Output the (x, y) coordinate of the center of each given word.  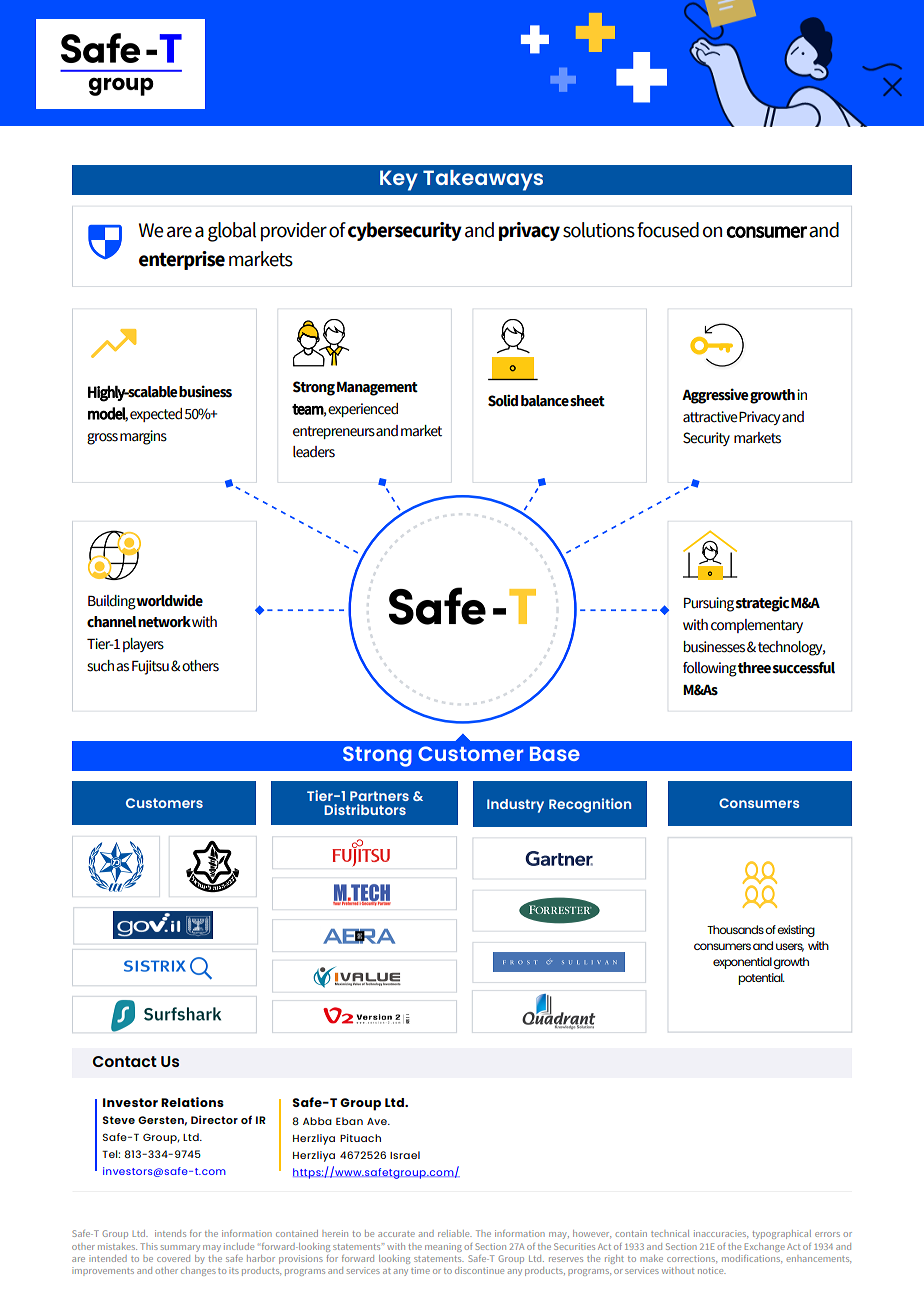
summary (180, 1248)
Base (555, 753)
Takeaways (483, 180)
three (754, 668)
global (232, 232)
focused (668, 230)
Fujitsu (150, 667)
